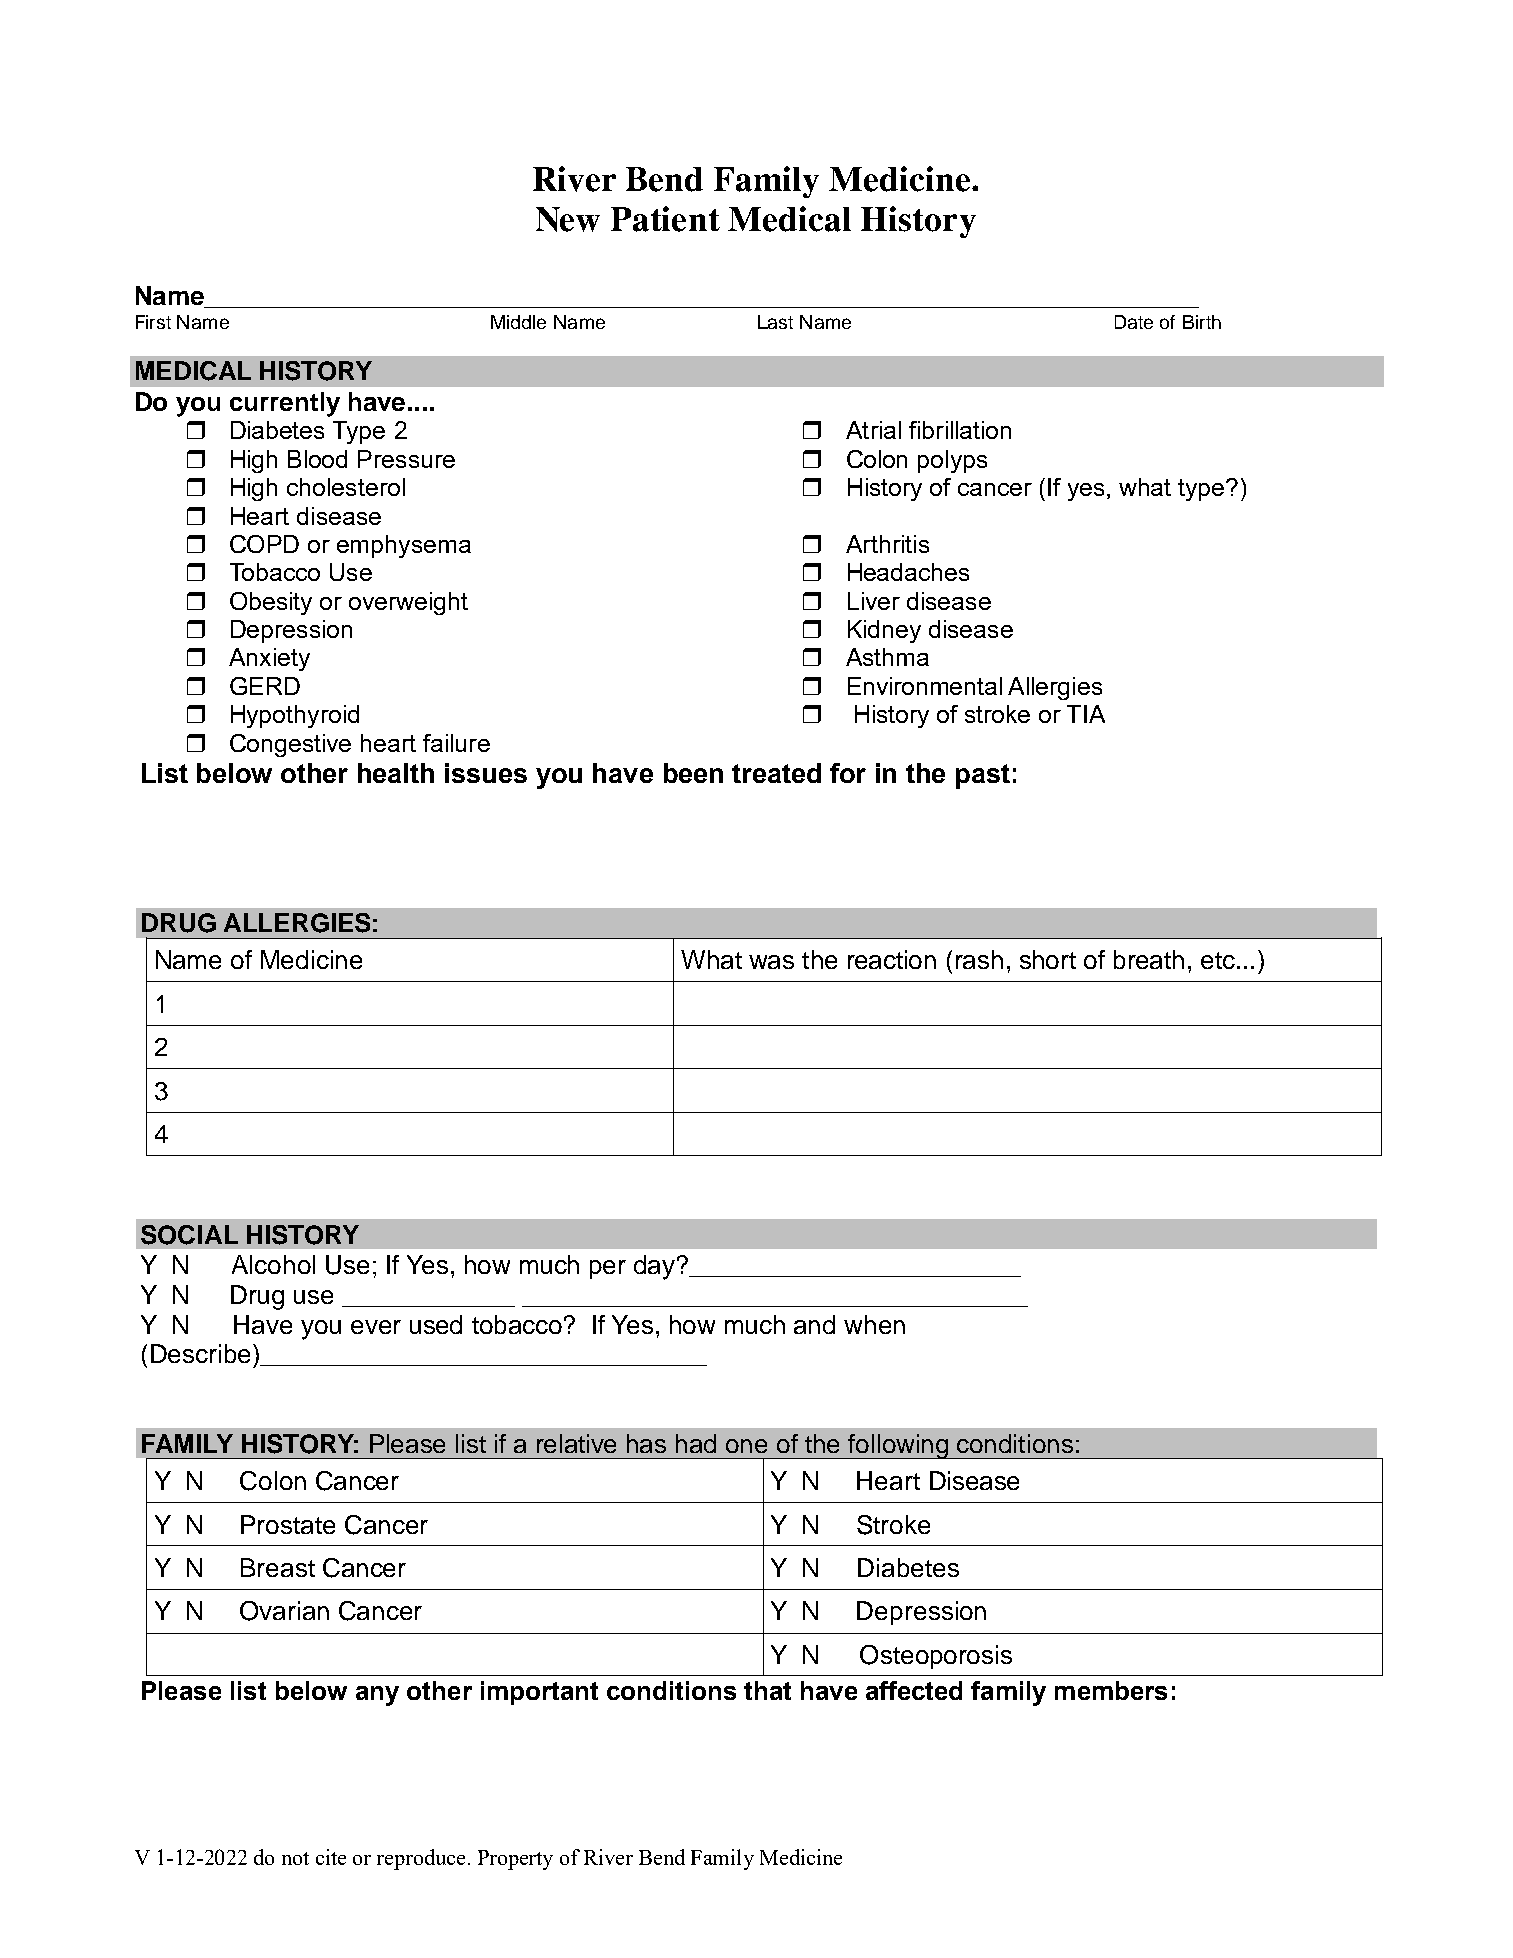 The image size is (1513, 1958). Describe the element at coordinates (898, 1446) in the page. I see `following` at that location.
